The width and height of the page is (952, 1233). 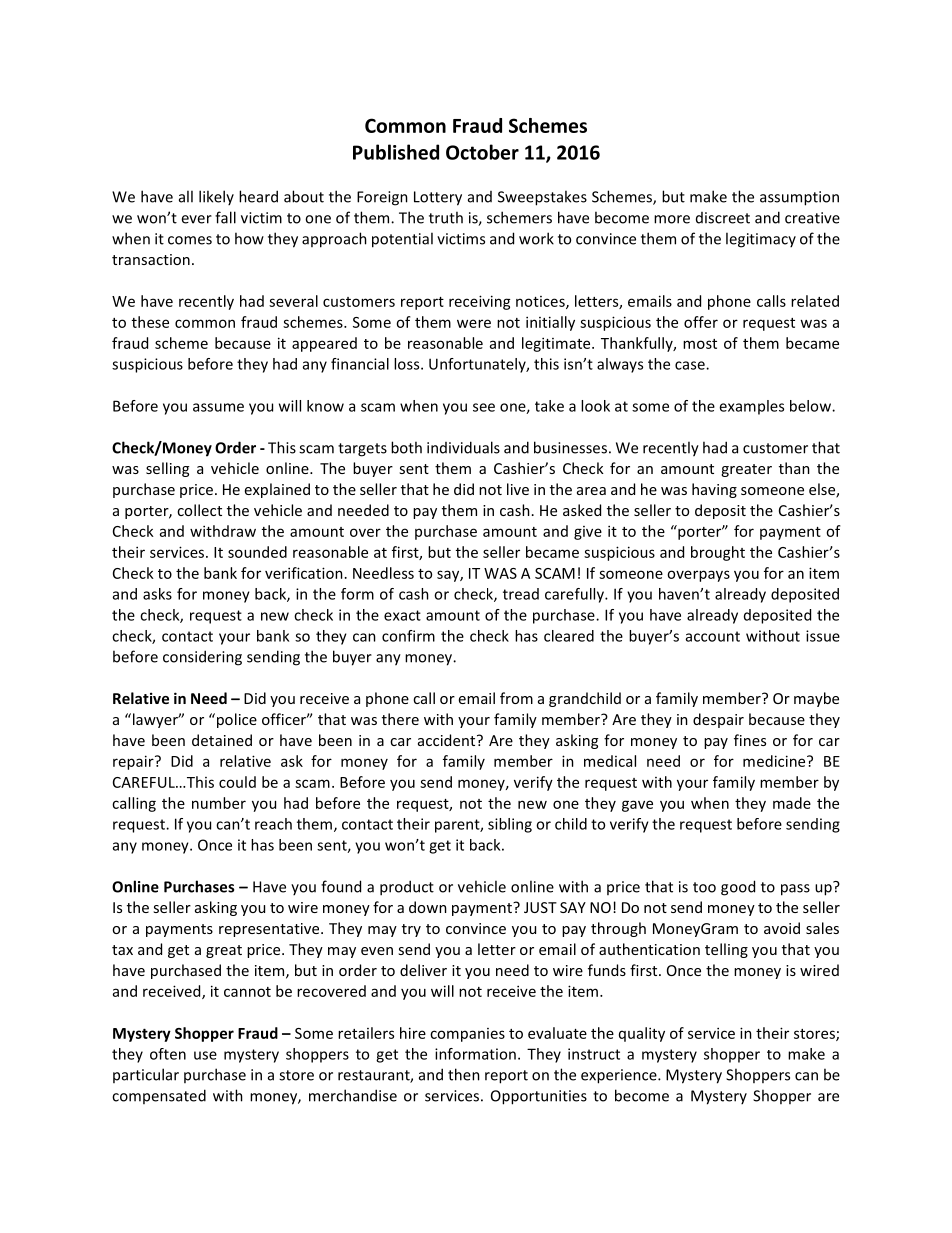 What do you see at coordinates (216, 197) in the page?
I see `likely` at bounding box center [216, 197].
